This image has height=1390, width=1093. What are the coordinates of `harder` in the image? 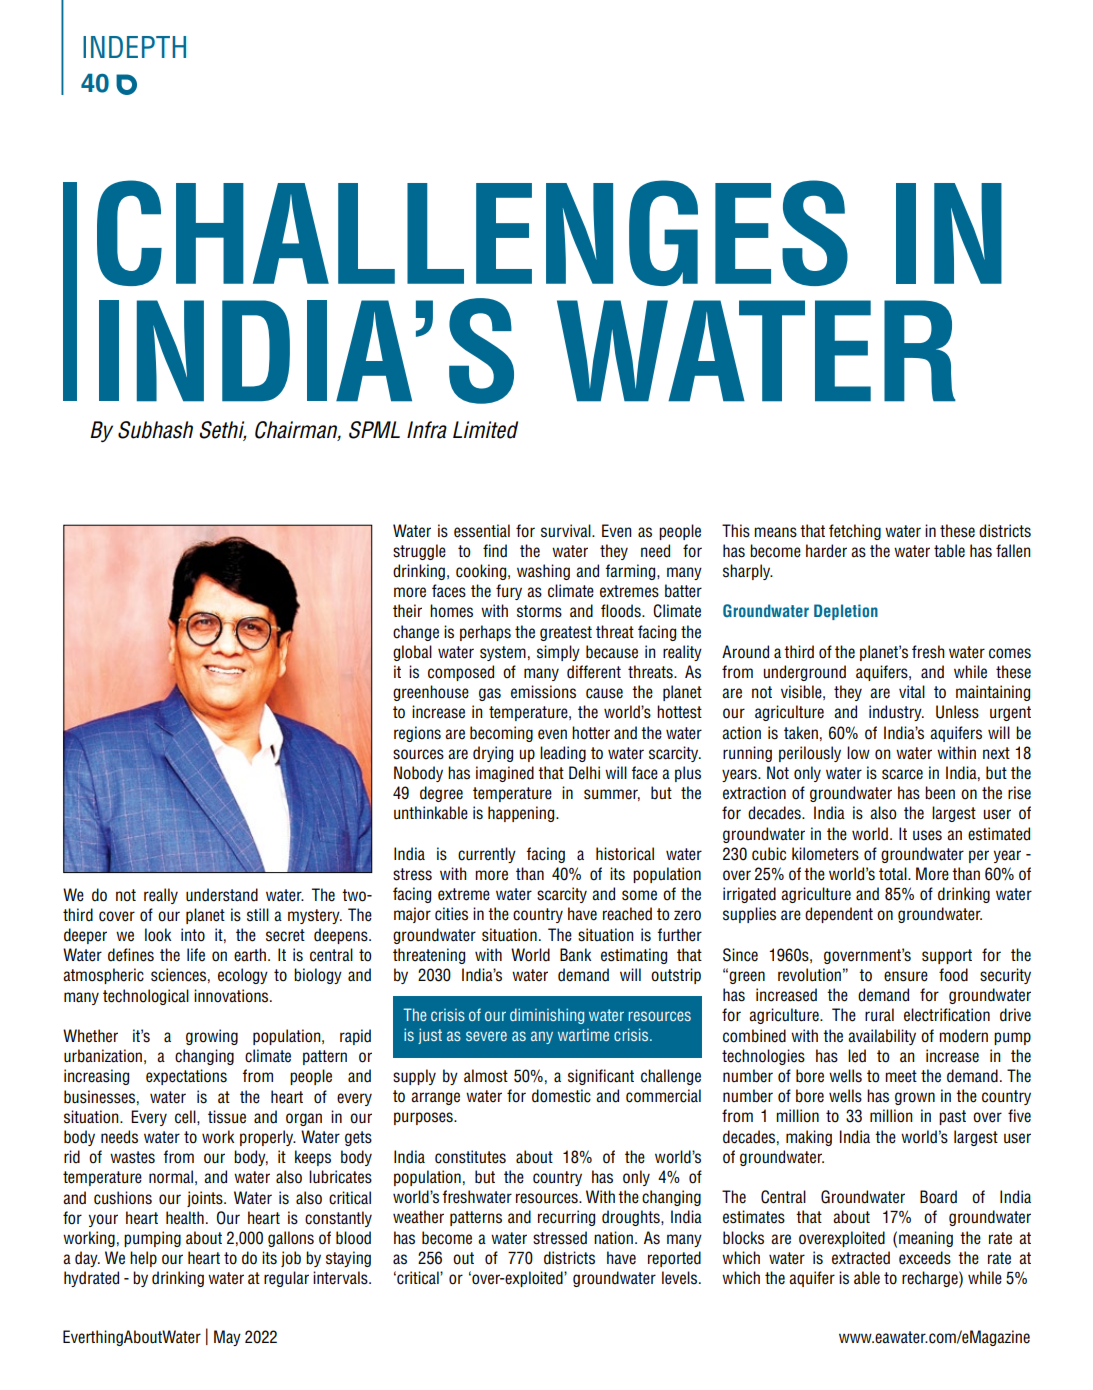 It's located at (826, 551).
